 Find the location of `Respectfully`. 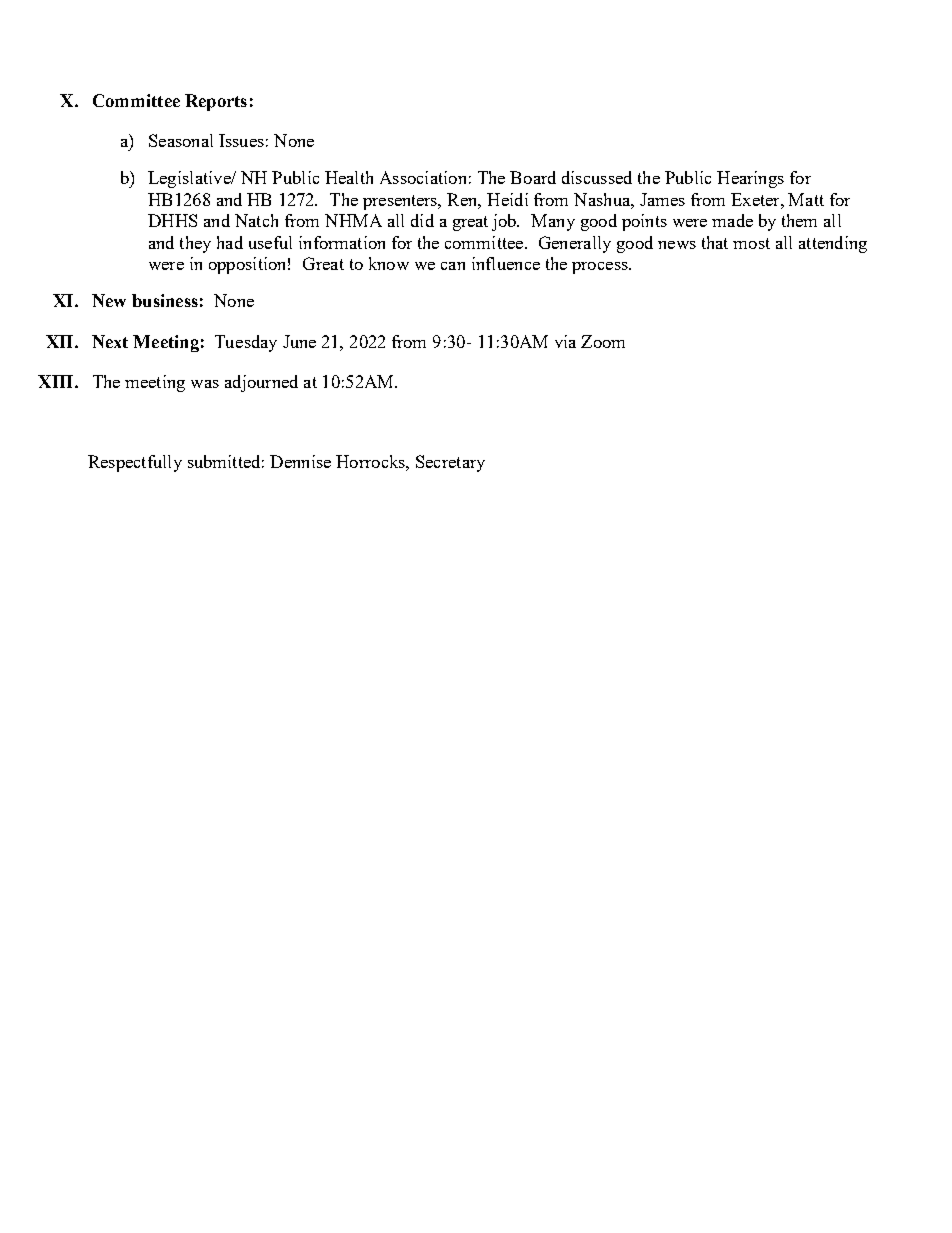

Respectfully is located at coordinates (135, 463).
